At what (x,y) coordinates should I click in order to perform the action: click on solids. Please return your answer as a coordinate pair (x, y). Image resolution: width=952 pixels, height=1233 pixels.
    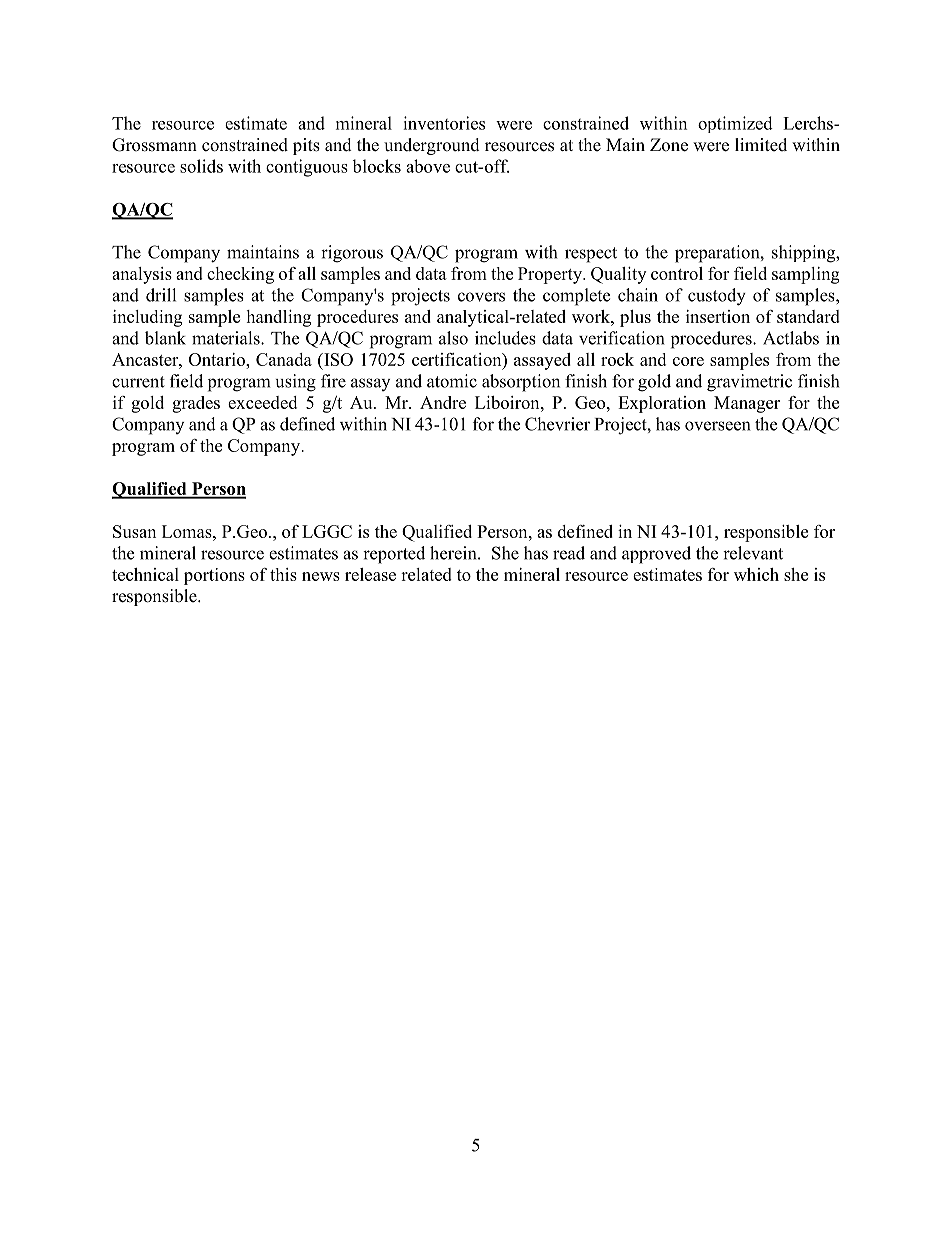
    Looking at the image, I should click on (201, 166).
